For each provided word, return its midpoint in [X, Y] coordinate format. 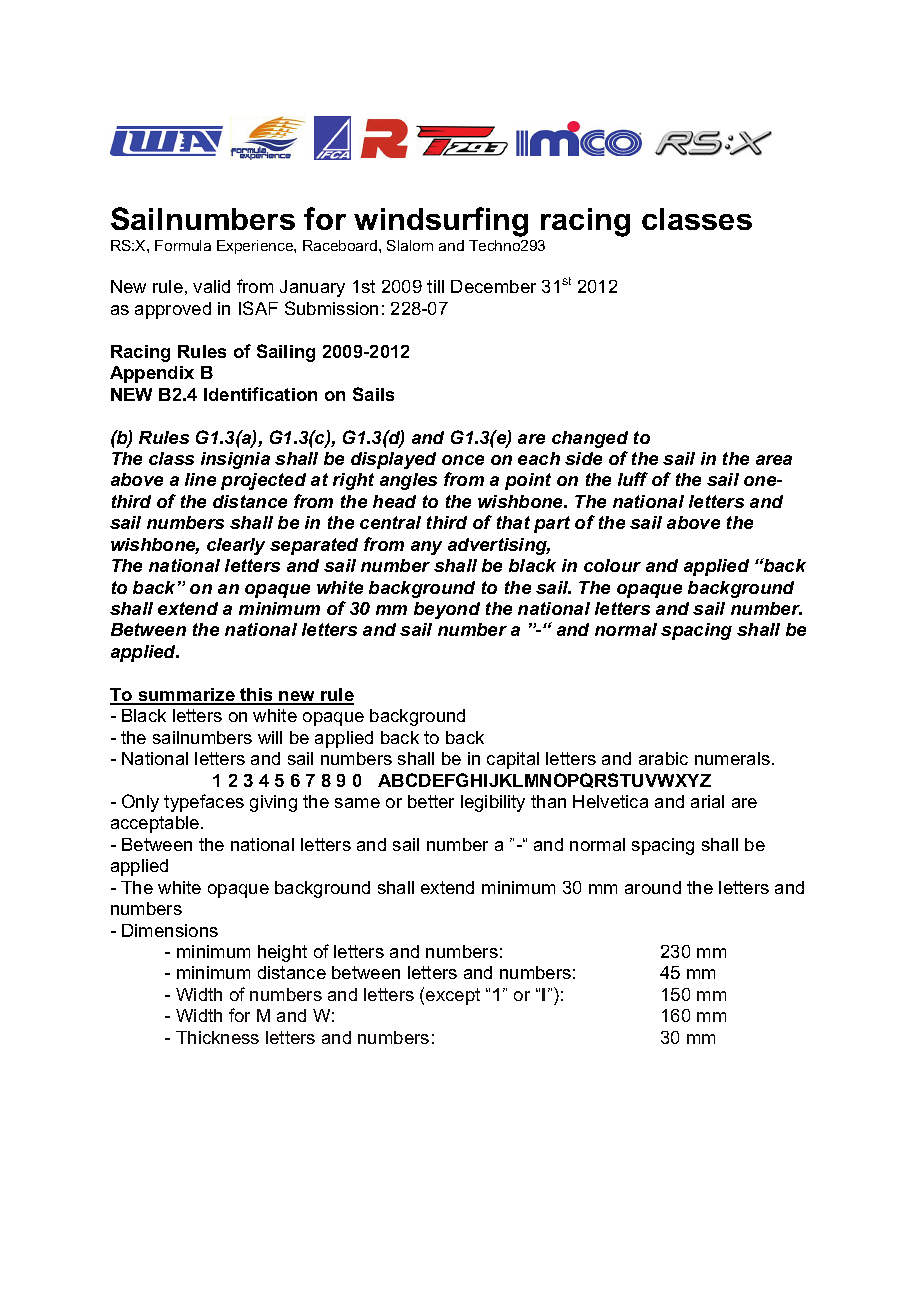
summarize [186, 696]
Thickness [217, 1037]
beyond [447, 610]
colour [612, 565]
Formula [183, 245]
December [493, 286]
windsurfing [441, 222]
